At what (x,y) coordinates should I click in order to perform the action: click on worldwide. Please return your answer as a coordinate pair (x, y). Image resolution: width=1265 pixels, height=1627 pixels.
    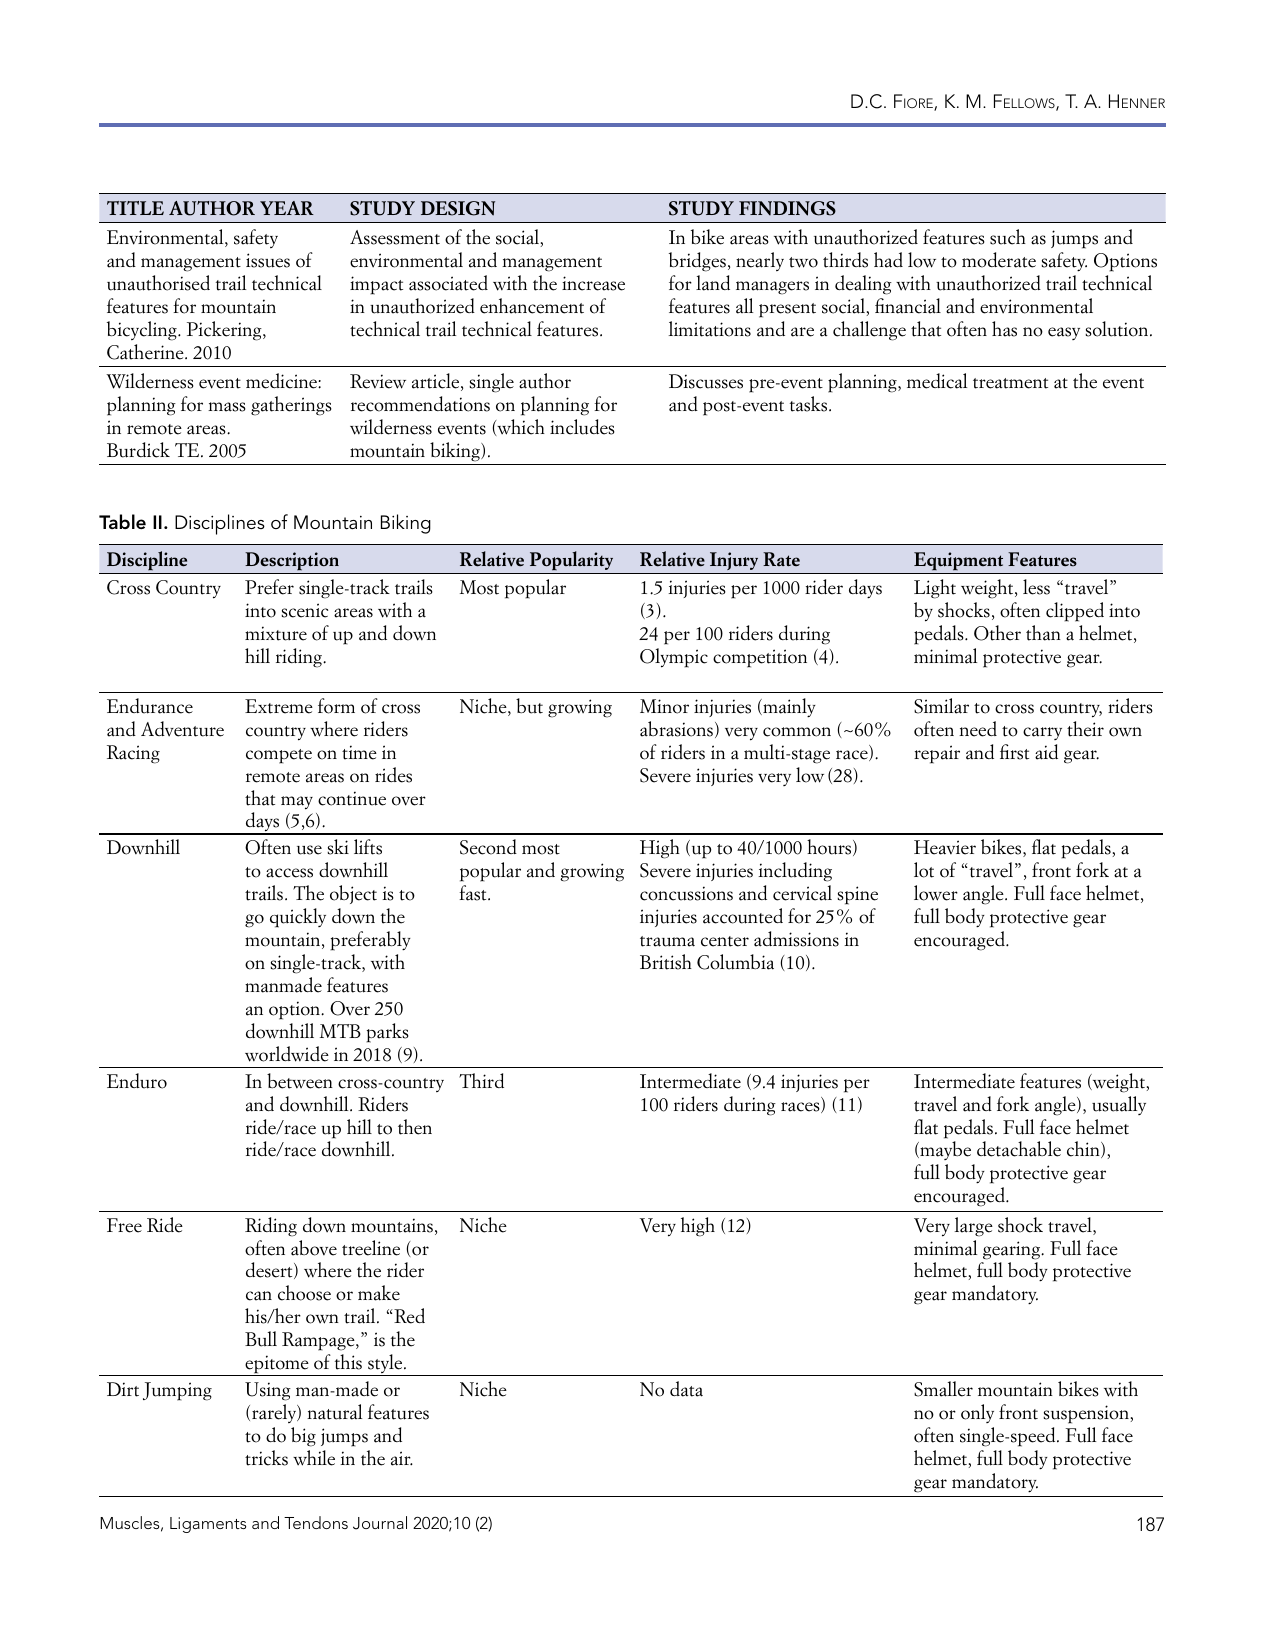
    Looking at the image, I should click on (287, 1054).
